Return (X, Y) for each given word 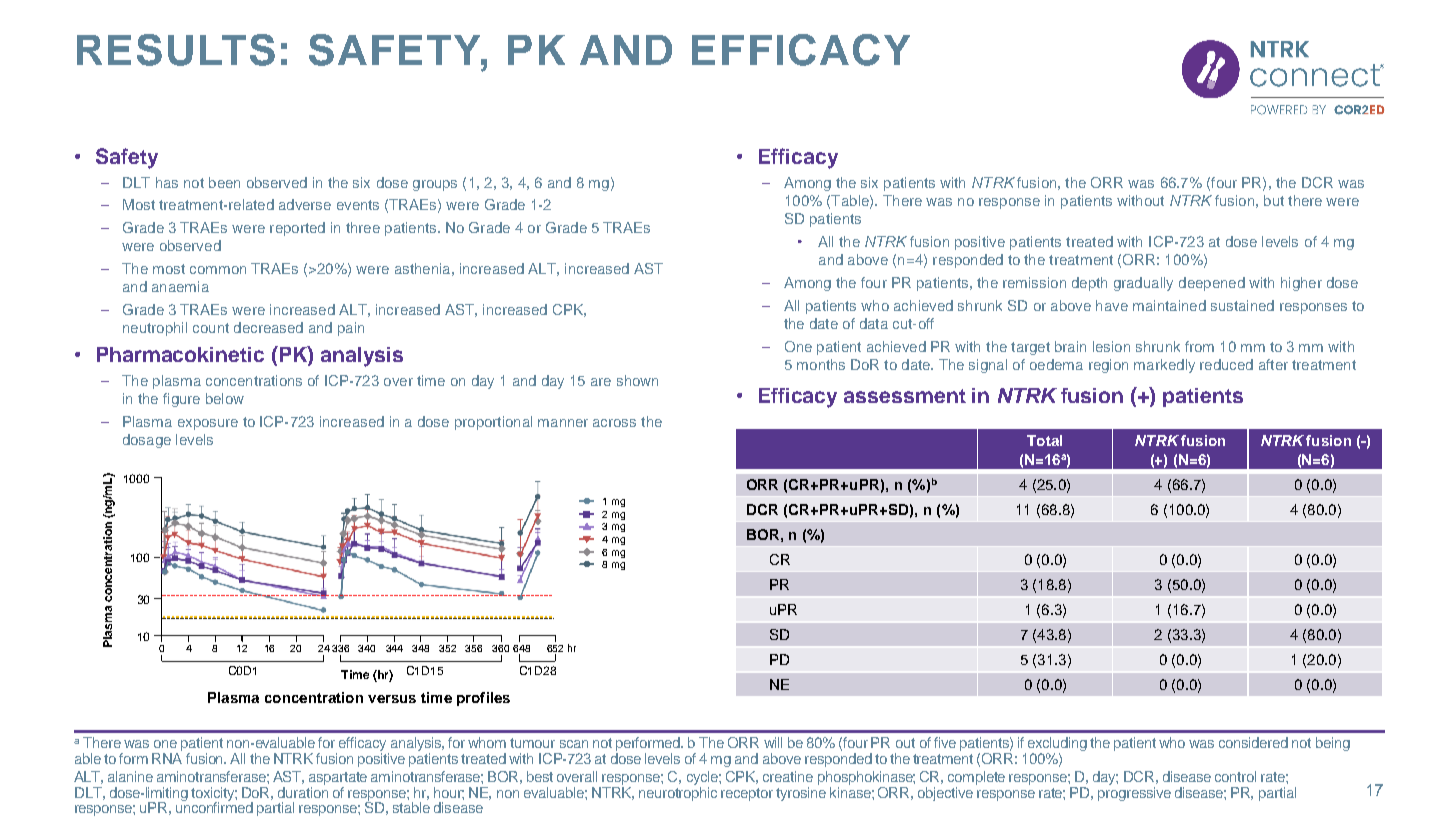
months (821, 364)
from (1199, 346)
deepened (1212, 284)
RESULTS (176, 50)
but (1274, 200)
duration (303, 791)
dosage (147, 441)
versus (392, 699)
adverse (305, 204)
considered (1253, 742)
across (614, 423)
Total (1044, 440)
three (363, 227)
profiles (483, 699)
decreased (268, 327)
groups (435, 185)
